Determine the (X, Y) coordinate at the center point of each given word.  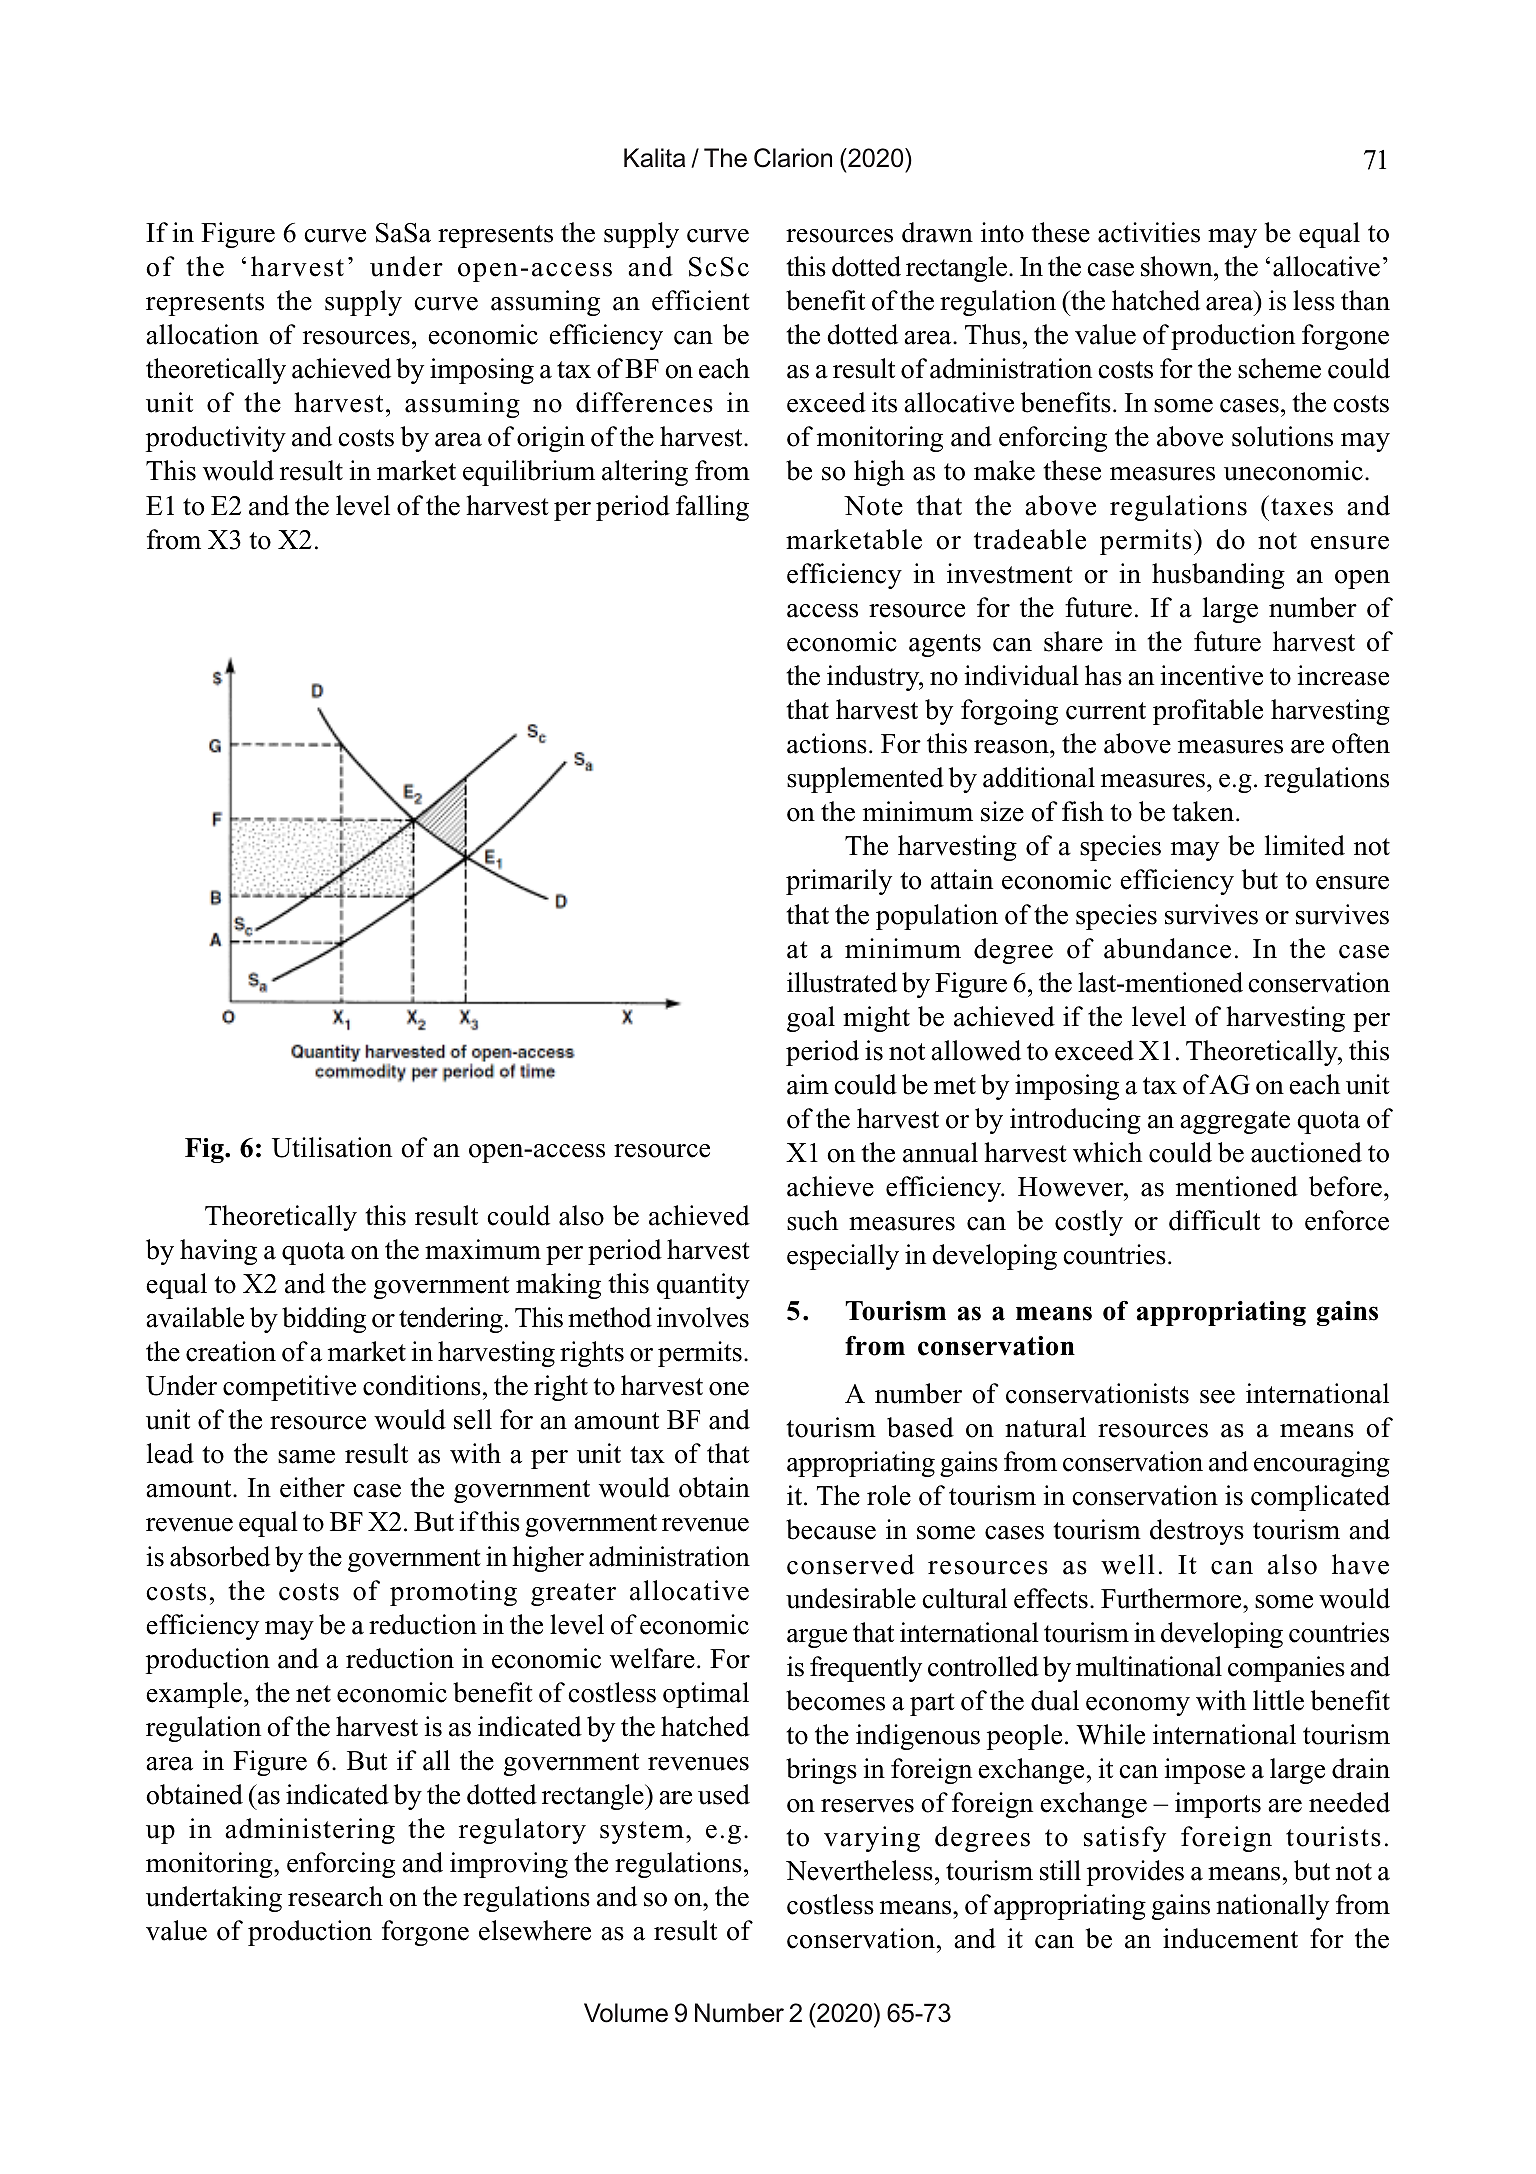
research (335, 1896)
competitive (289, 1388)
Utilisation (332, 1147)
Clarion (793, 158)
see (1217, 1397)
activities (1149, 232)
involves (703, 1317)
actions (827, 743)
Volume (626, 2013)
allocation (202, 334)
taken (1204, 811)
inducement (1230, 1938)
